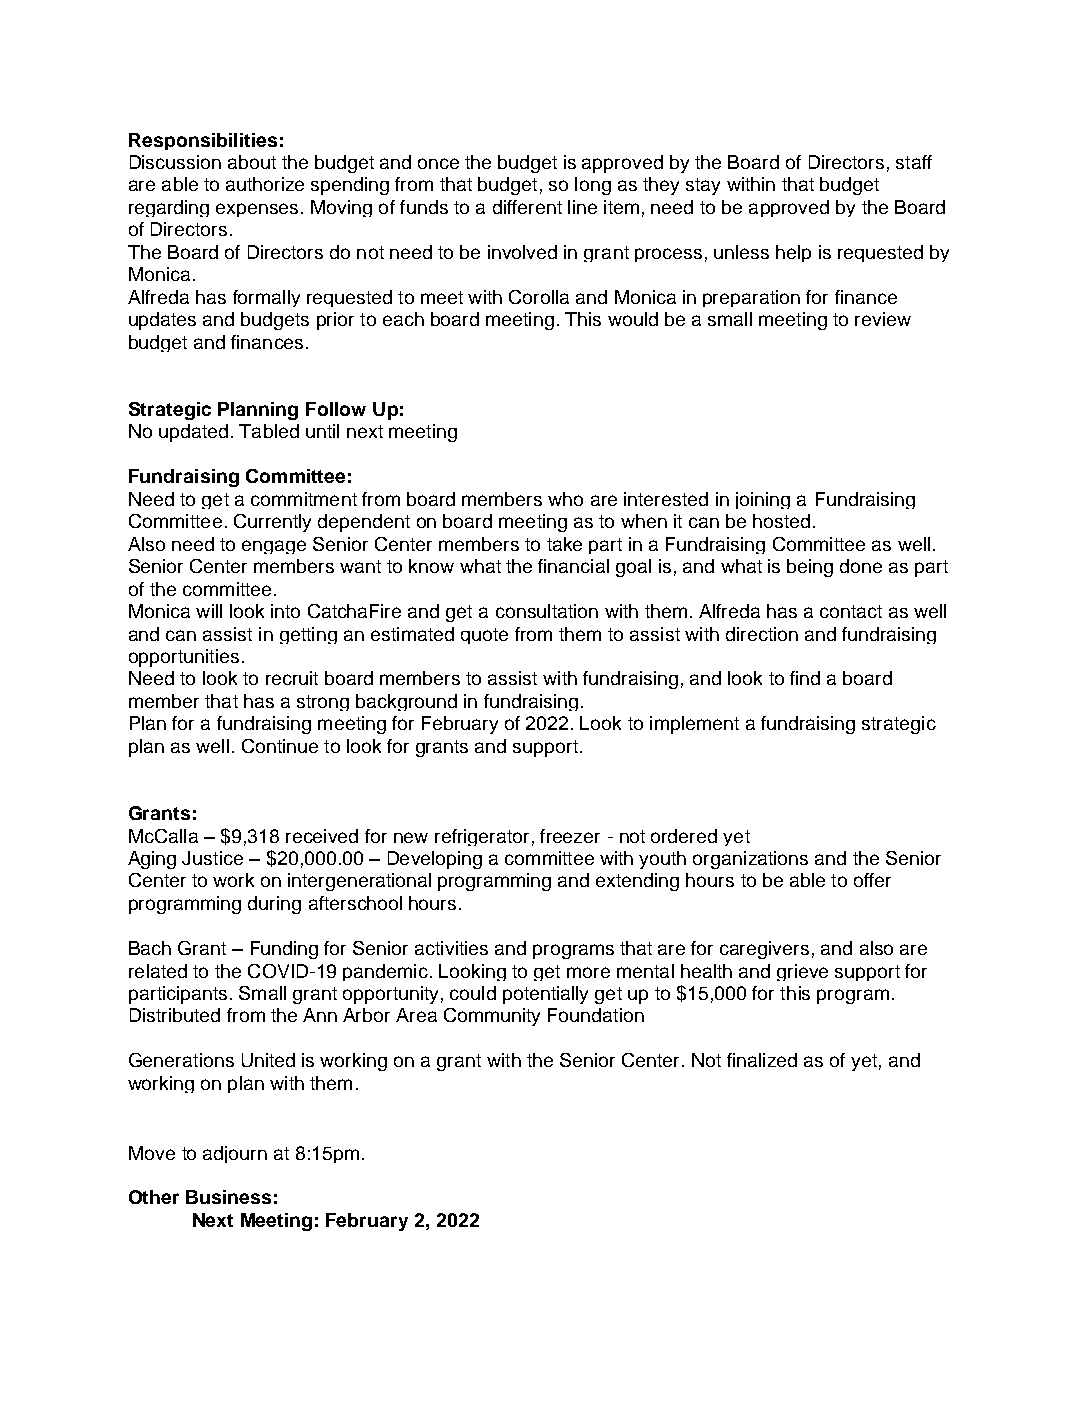 Image resolution: width=1086 pixels, height=1406 pixels. What do you see at coordinates (914, 162) in the page?
I see `staff` at bounding box center [914, 162].
